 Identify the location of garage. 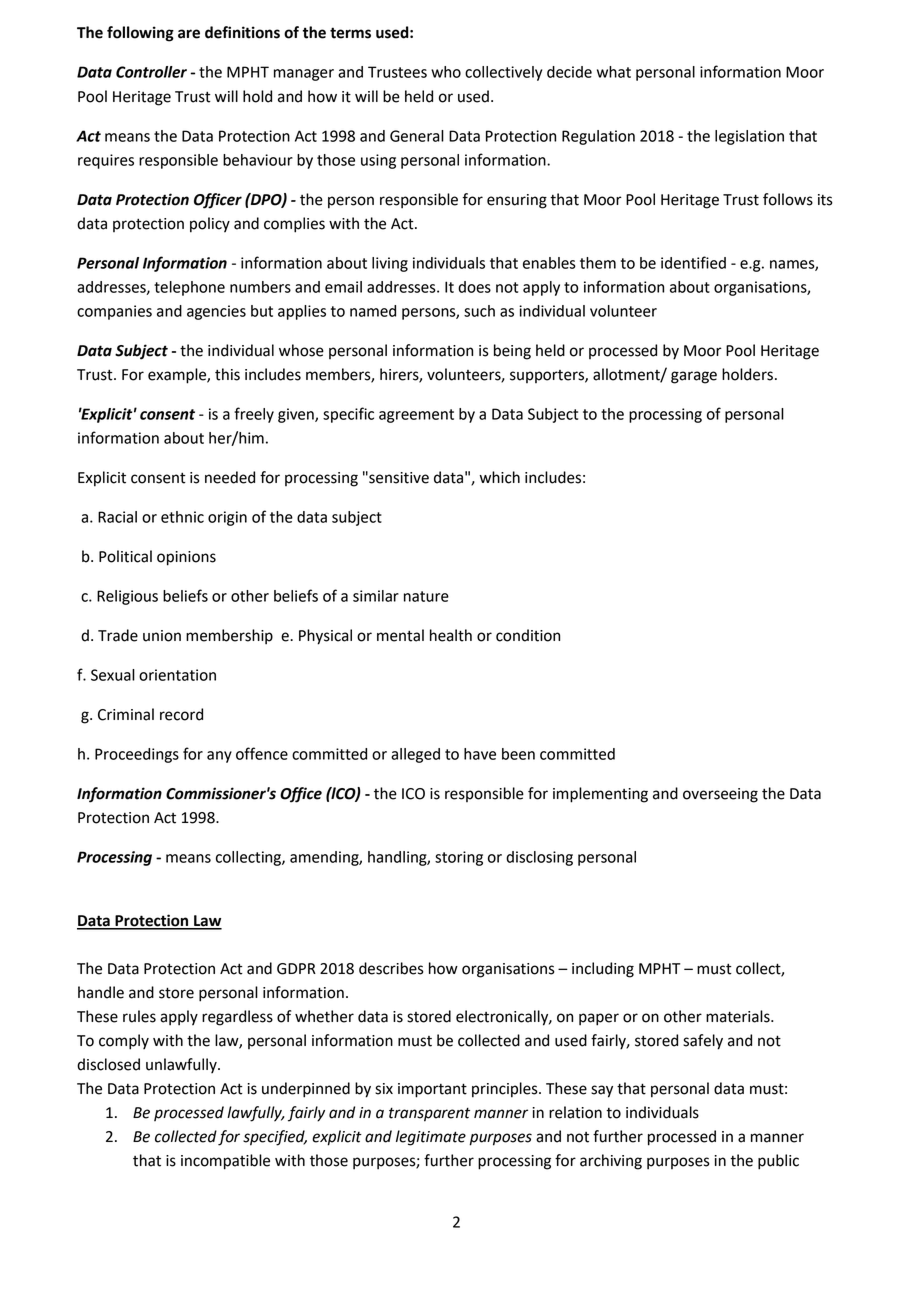
(694, 377).
